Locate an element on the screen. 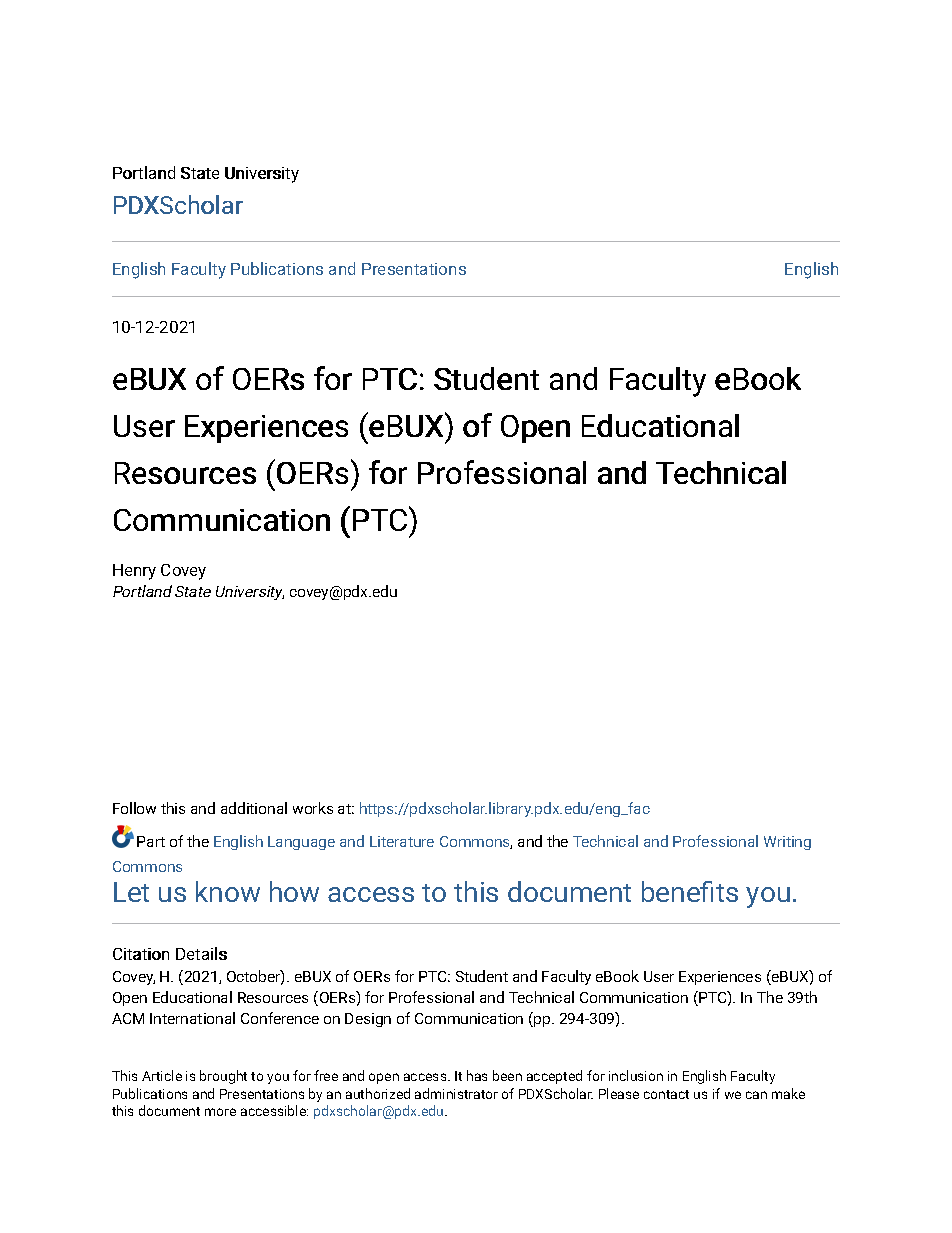  benefits is located at coordinates (690, 891).
